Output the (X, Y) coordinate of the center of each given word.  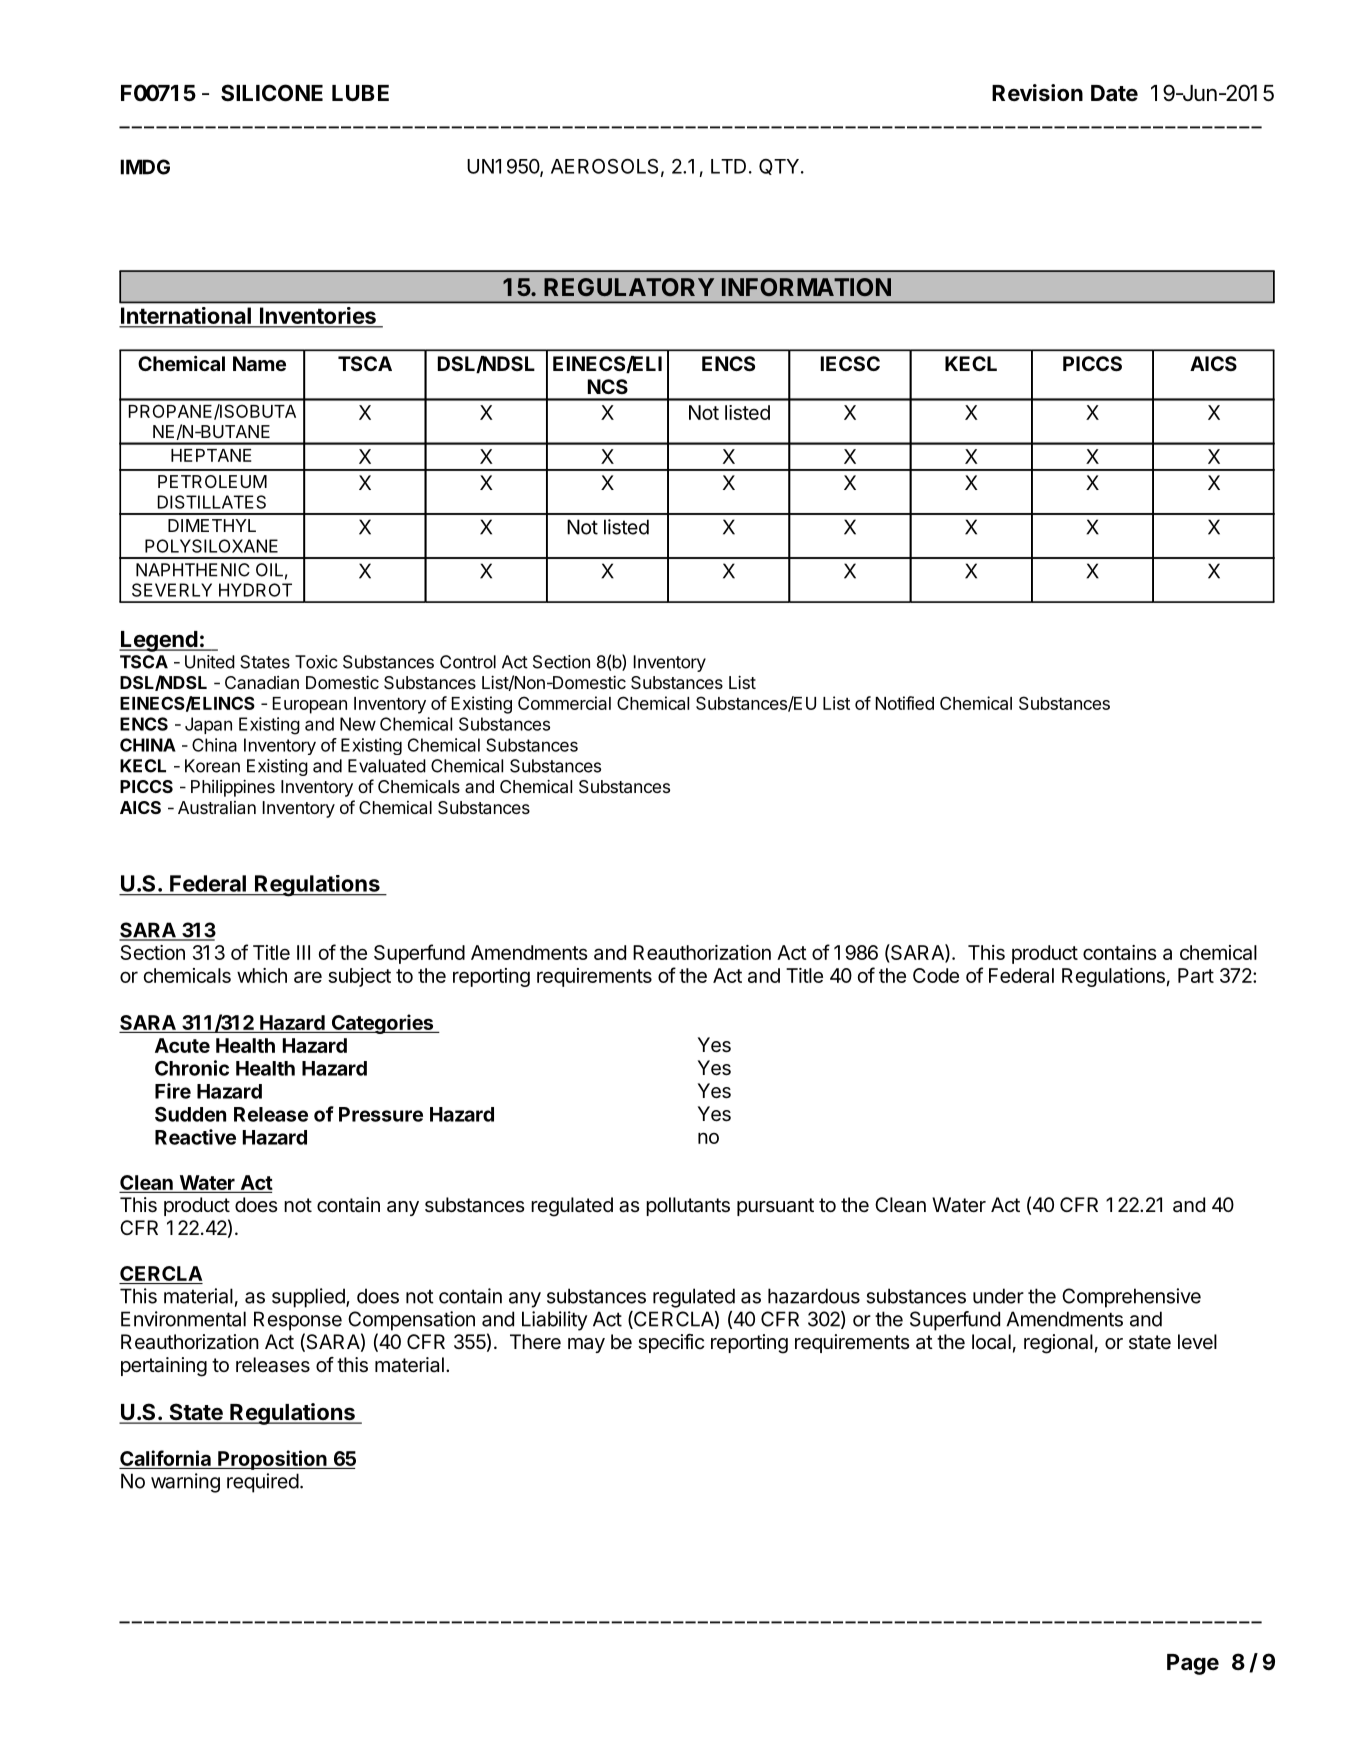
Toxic (316, 662)
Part (1196, 975)
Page (1193, 1664)
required (263, 1483)
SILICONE (272, 93)
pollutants (688, 1206)
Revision (1037, 92)
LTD (728, 166)
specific (671, 1343)
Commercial (564, 703)
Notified (905, 703)
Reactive (195, 1137)
